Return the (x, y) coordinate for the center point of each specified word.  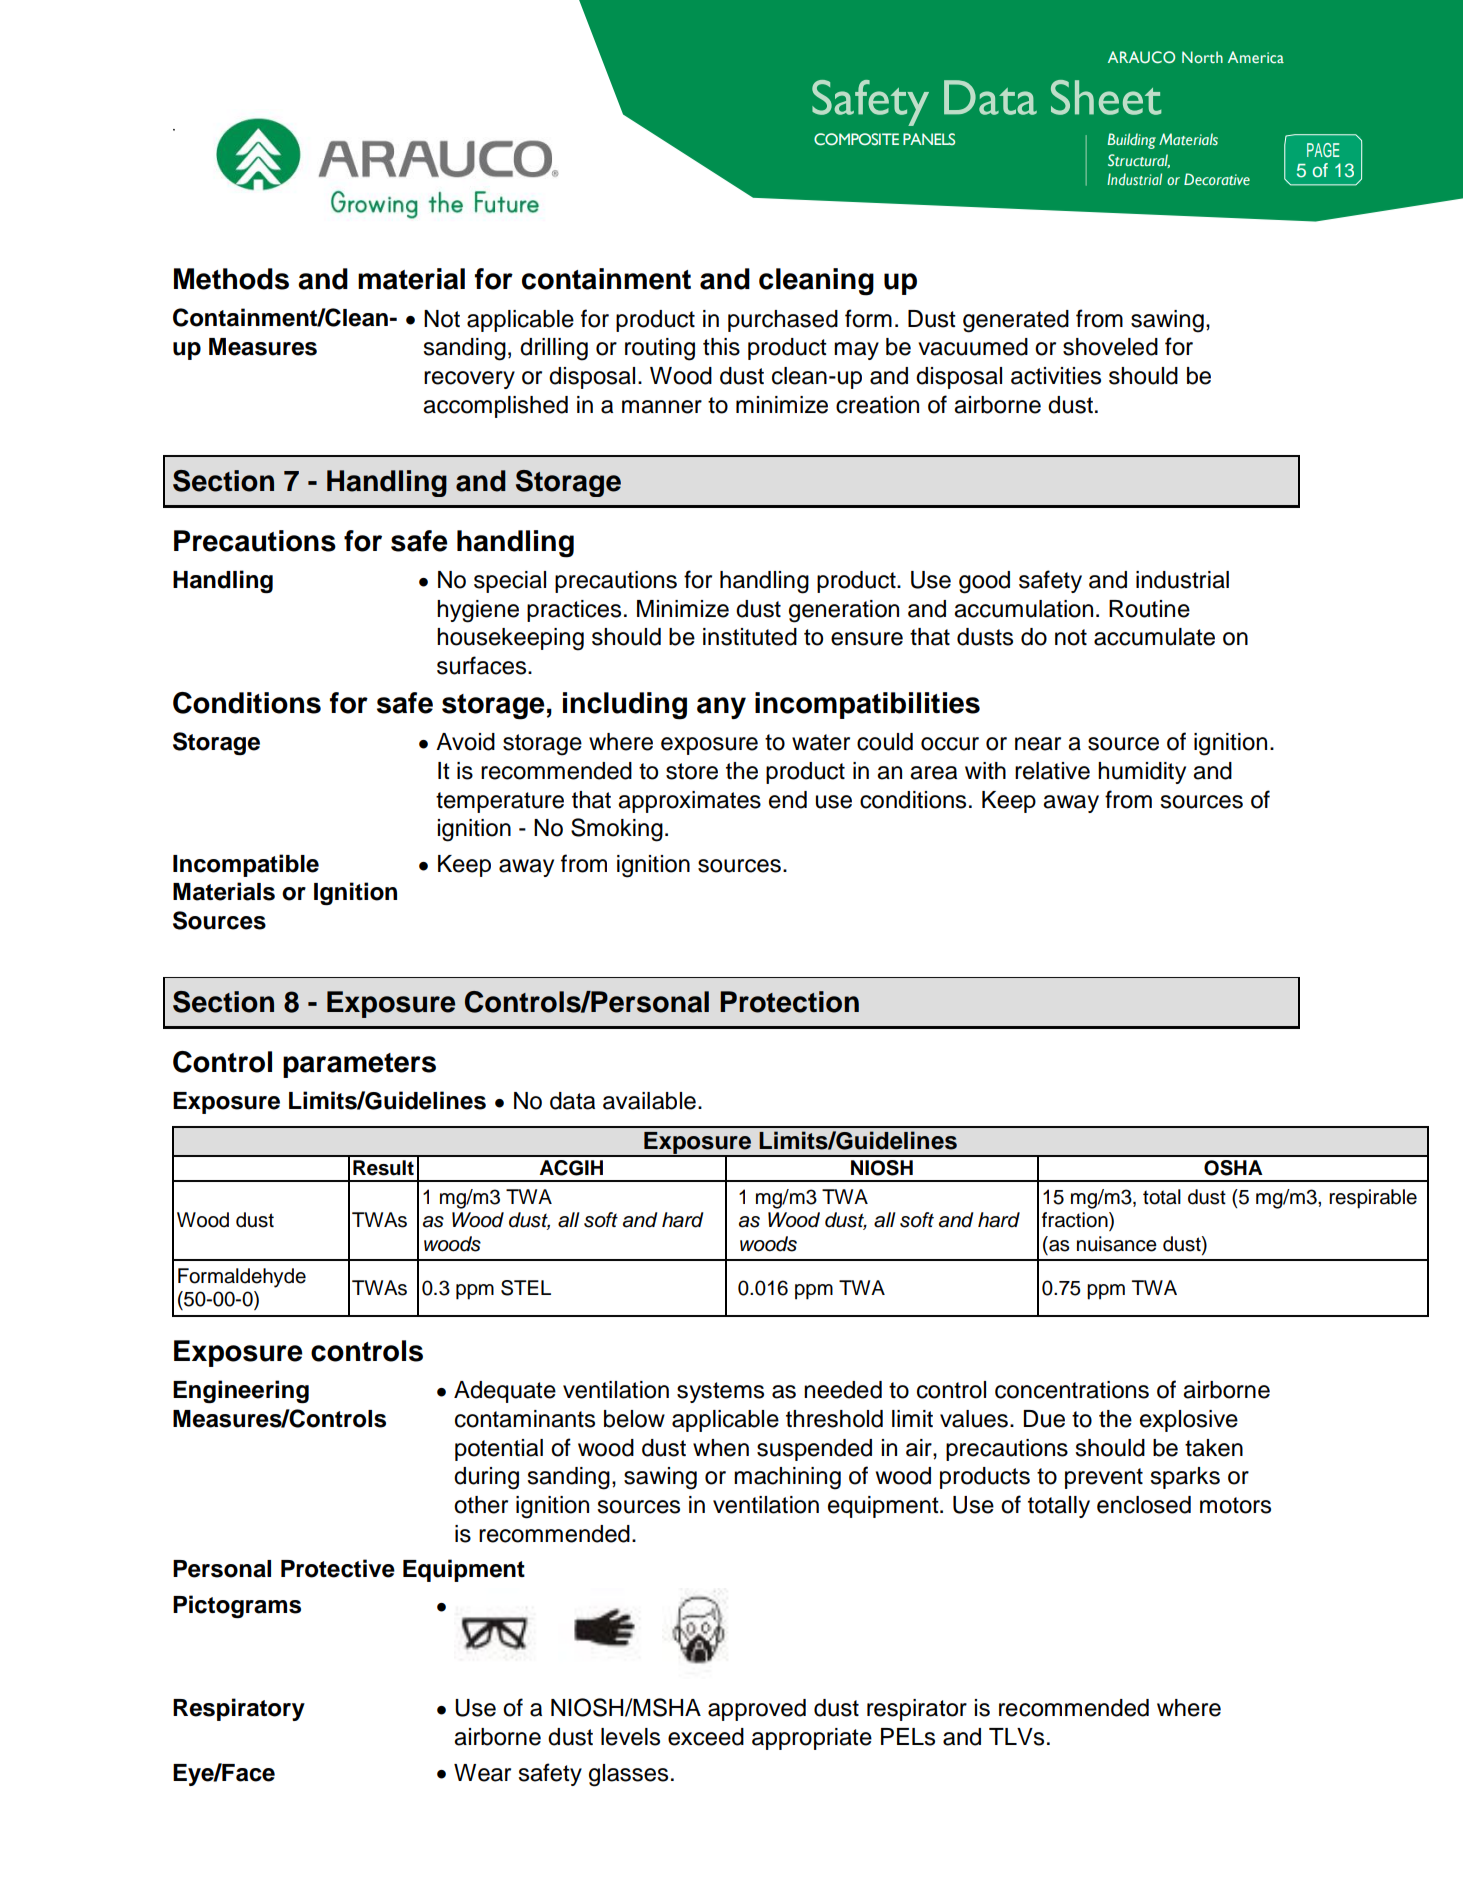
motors (1235, 1505)
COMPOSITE (856, 139)
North (1202, 57)
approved (757, 1710)
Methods (231, 279)
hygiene (478, 611)
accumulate (1154, 637)
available (649, 1101)
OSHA (1233, 1168)
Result (383, 1168)
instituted (750, 637)
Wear (482, 1773)
